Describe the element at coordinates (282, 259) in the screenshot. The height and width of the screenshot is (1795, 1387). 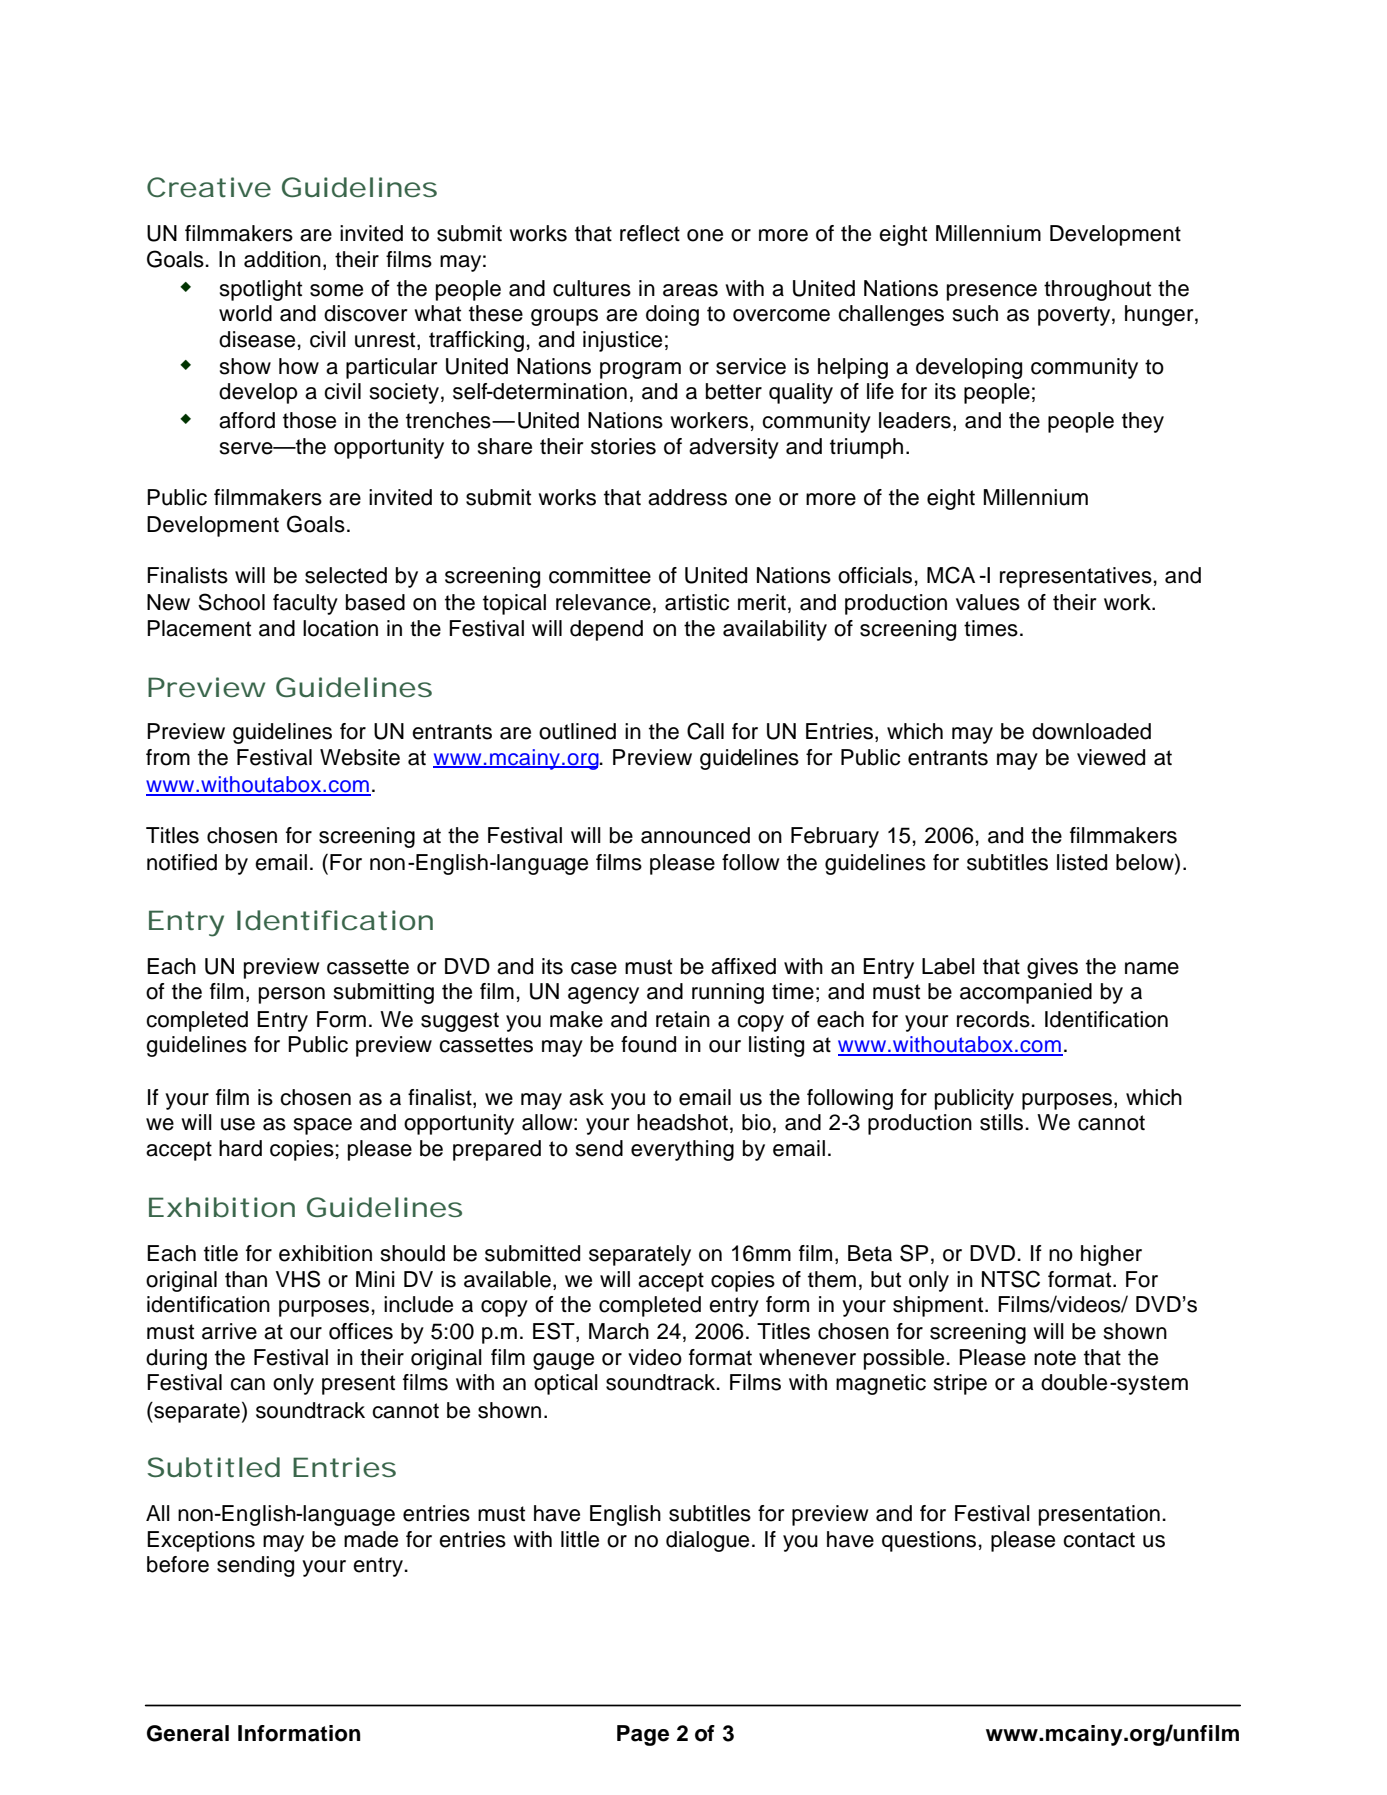
I see `addition` at that location.
